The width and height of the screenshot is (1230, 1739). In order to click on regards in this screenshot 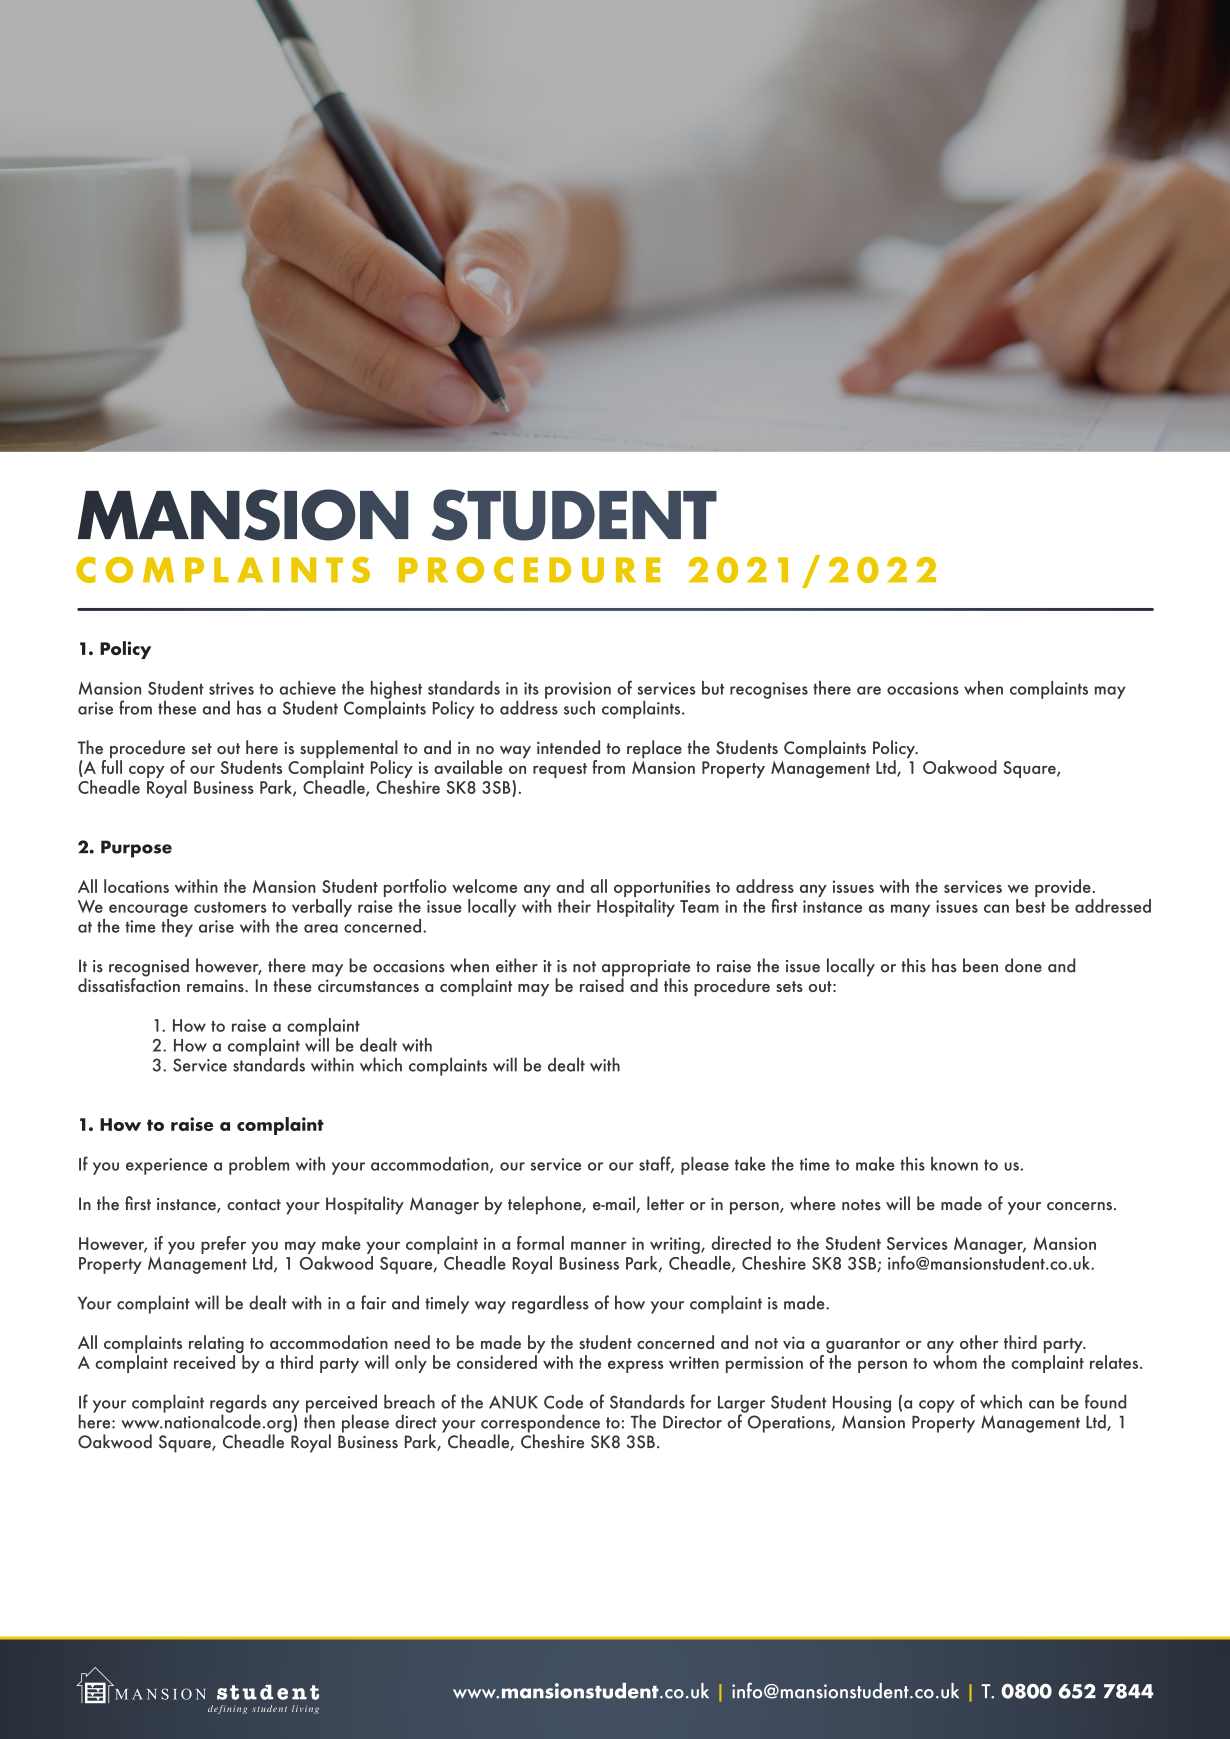, I will do `click(238, 1404)`.
